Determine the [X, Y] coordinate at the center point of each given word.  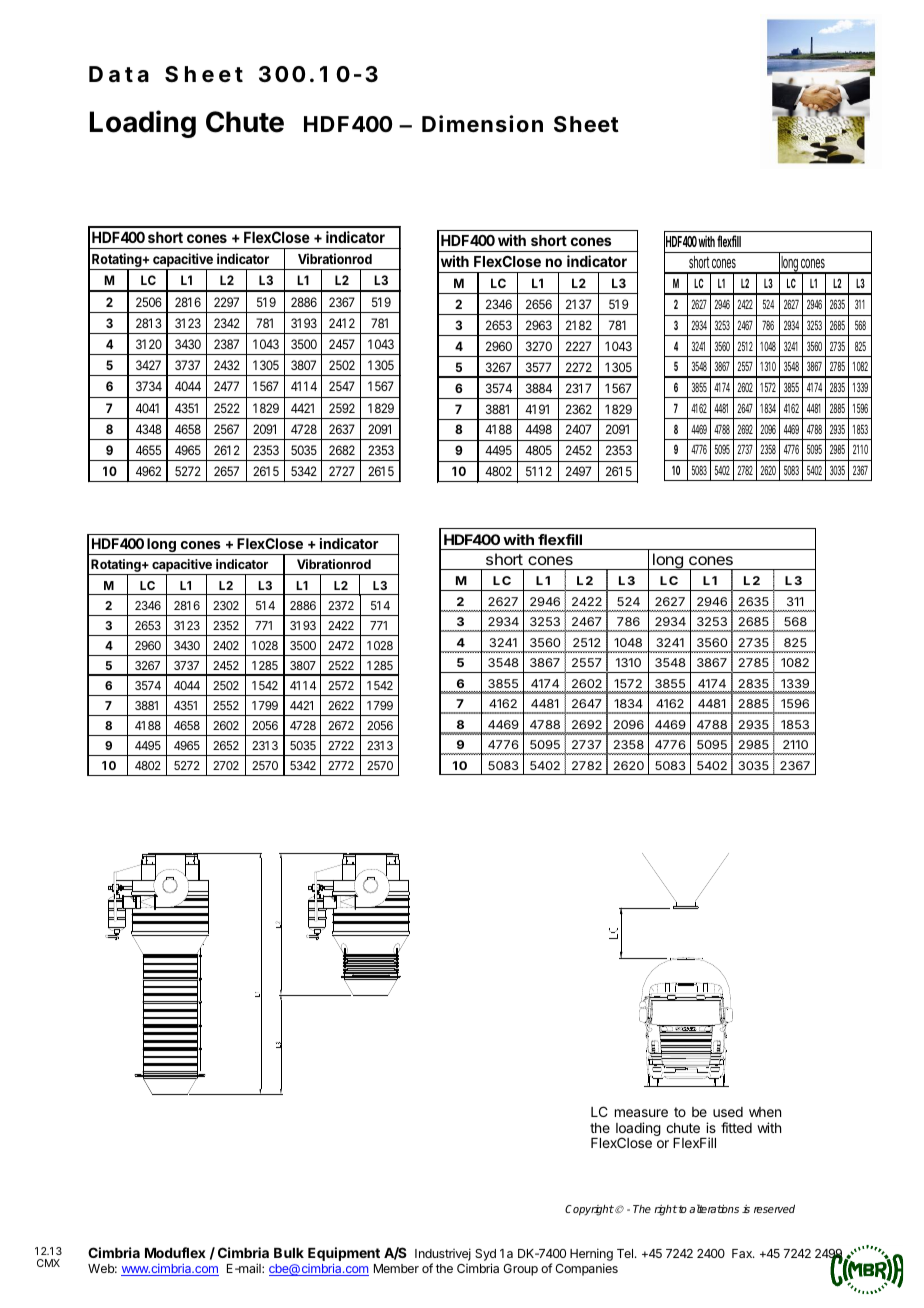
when [765, 1112]
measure [641, 1113]
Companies [586, 1269]
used [728, 1112]
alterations [714, 1208]
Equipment [344, 1255]
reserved [774, 1208]
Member [396, 1268]
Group [520, 1270]
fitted [736, 1127]
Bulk [289, 1253]
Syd [485, 1256]
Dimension [482, 124]
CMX [48, 1263]
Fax [743, 1253]
